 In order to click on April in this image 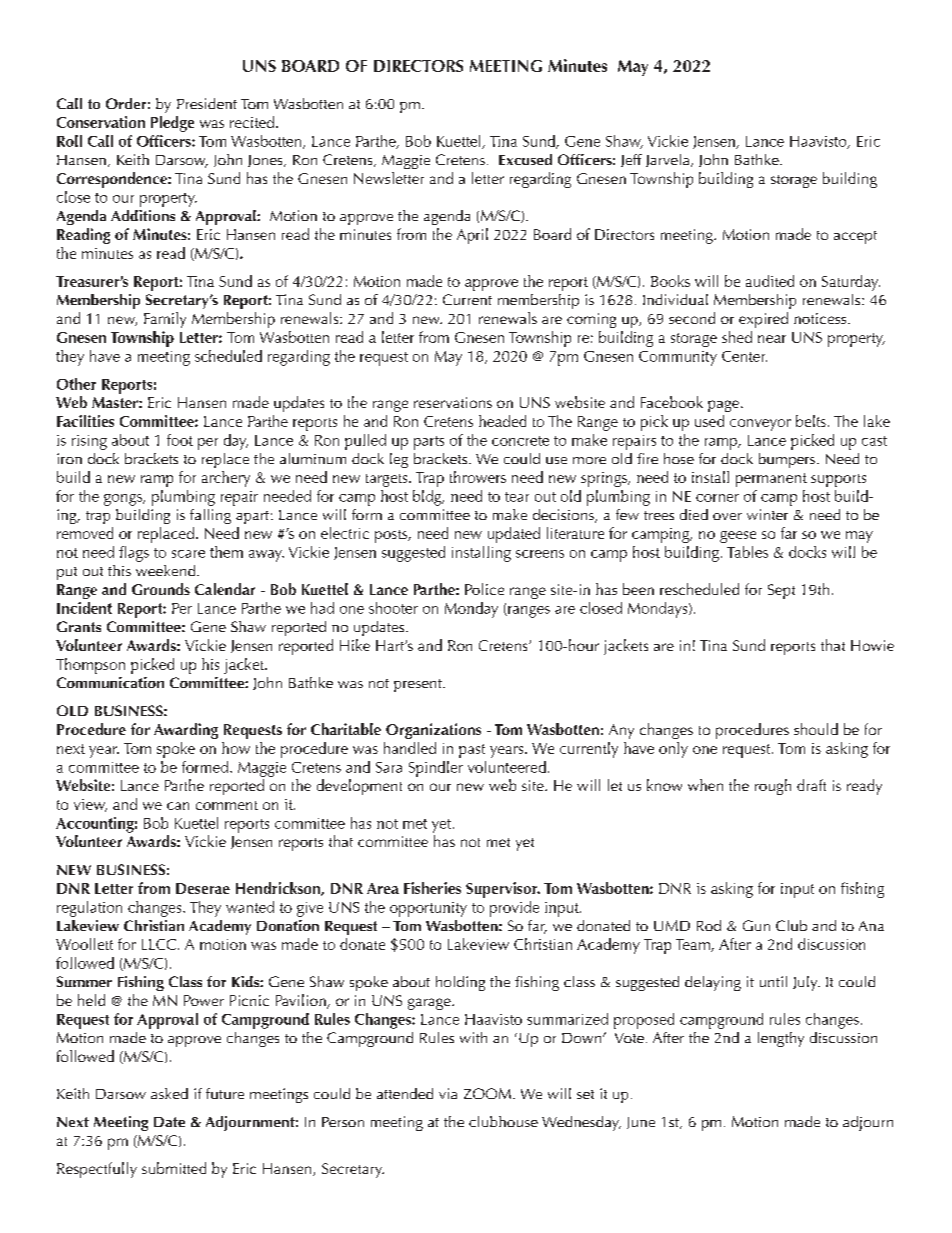, I will do `click(472, 236)`.
